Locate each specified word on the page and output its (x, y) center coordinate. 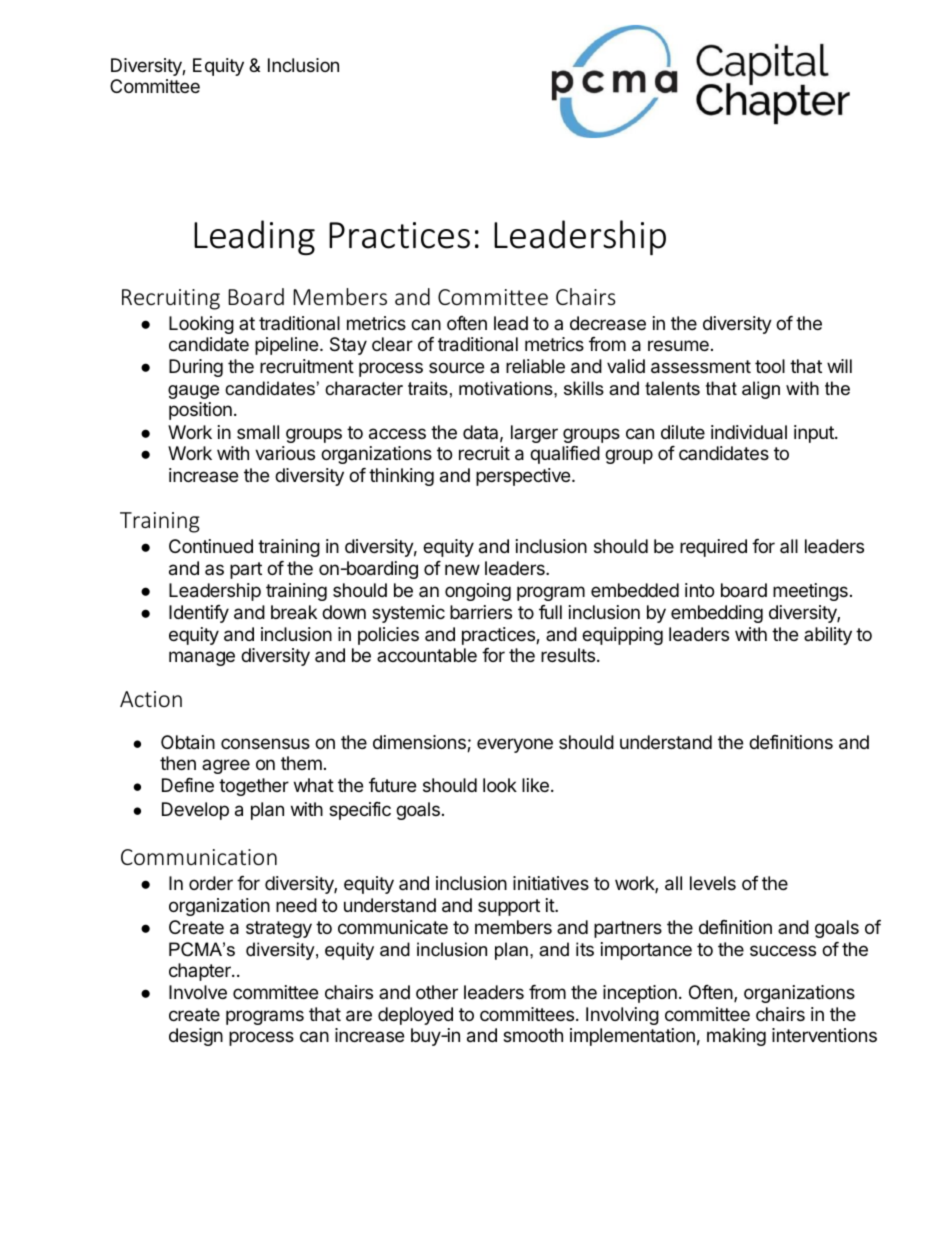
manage (202, 658)
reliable (535, 366)
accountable (427, 655)
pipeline (286, 346)
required (713, 548)
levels (713, 883)
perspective (524, 477)
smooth (533, 1035)
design (196, 1037)
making (736, 1037)
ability (828, 636)
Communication (199, 857)
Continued (211, 546)
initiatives (551, 883)
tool (770, 366)
